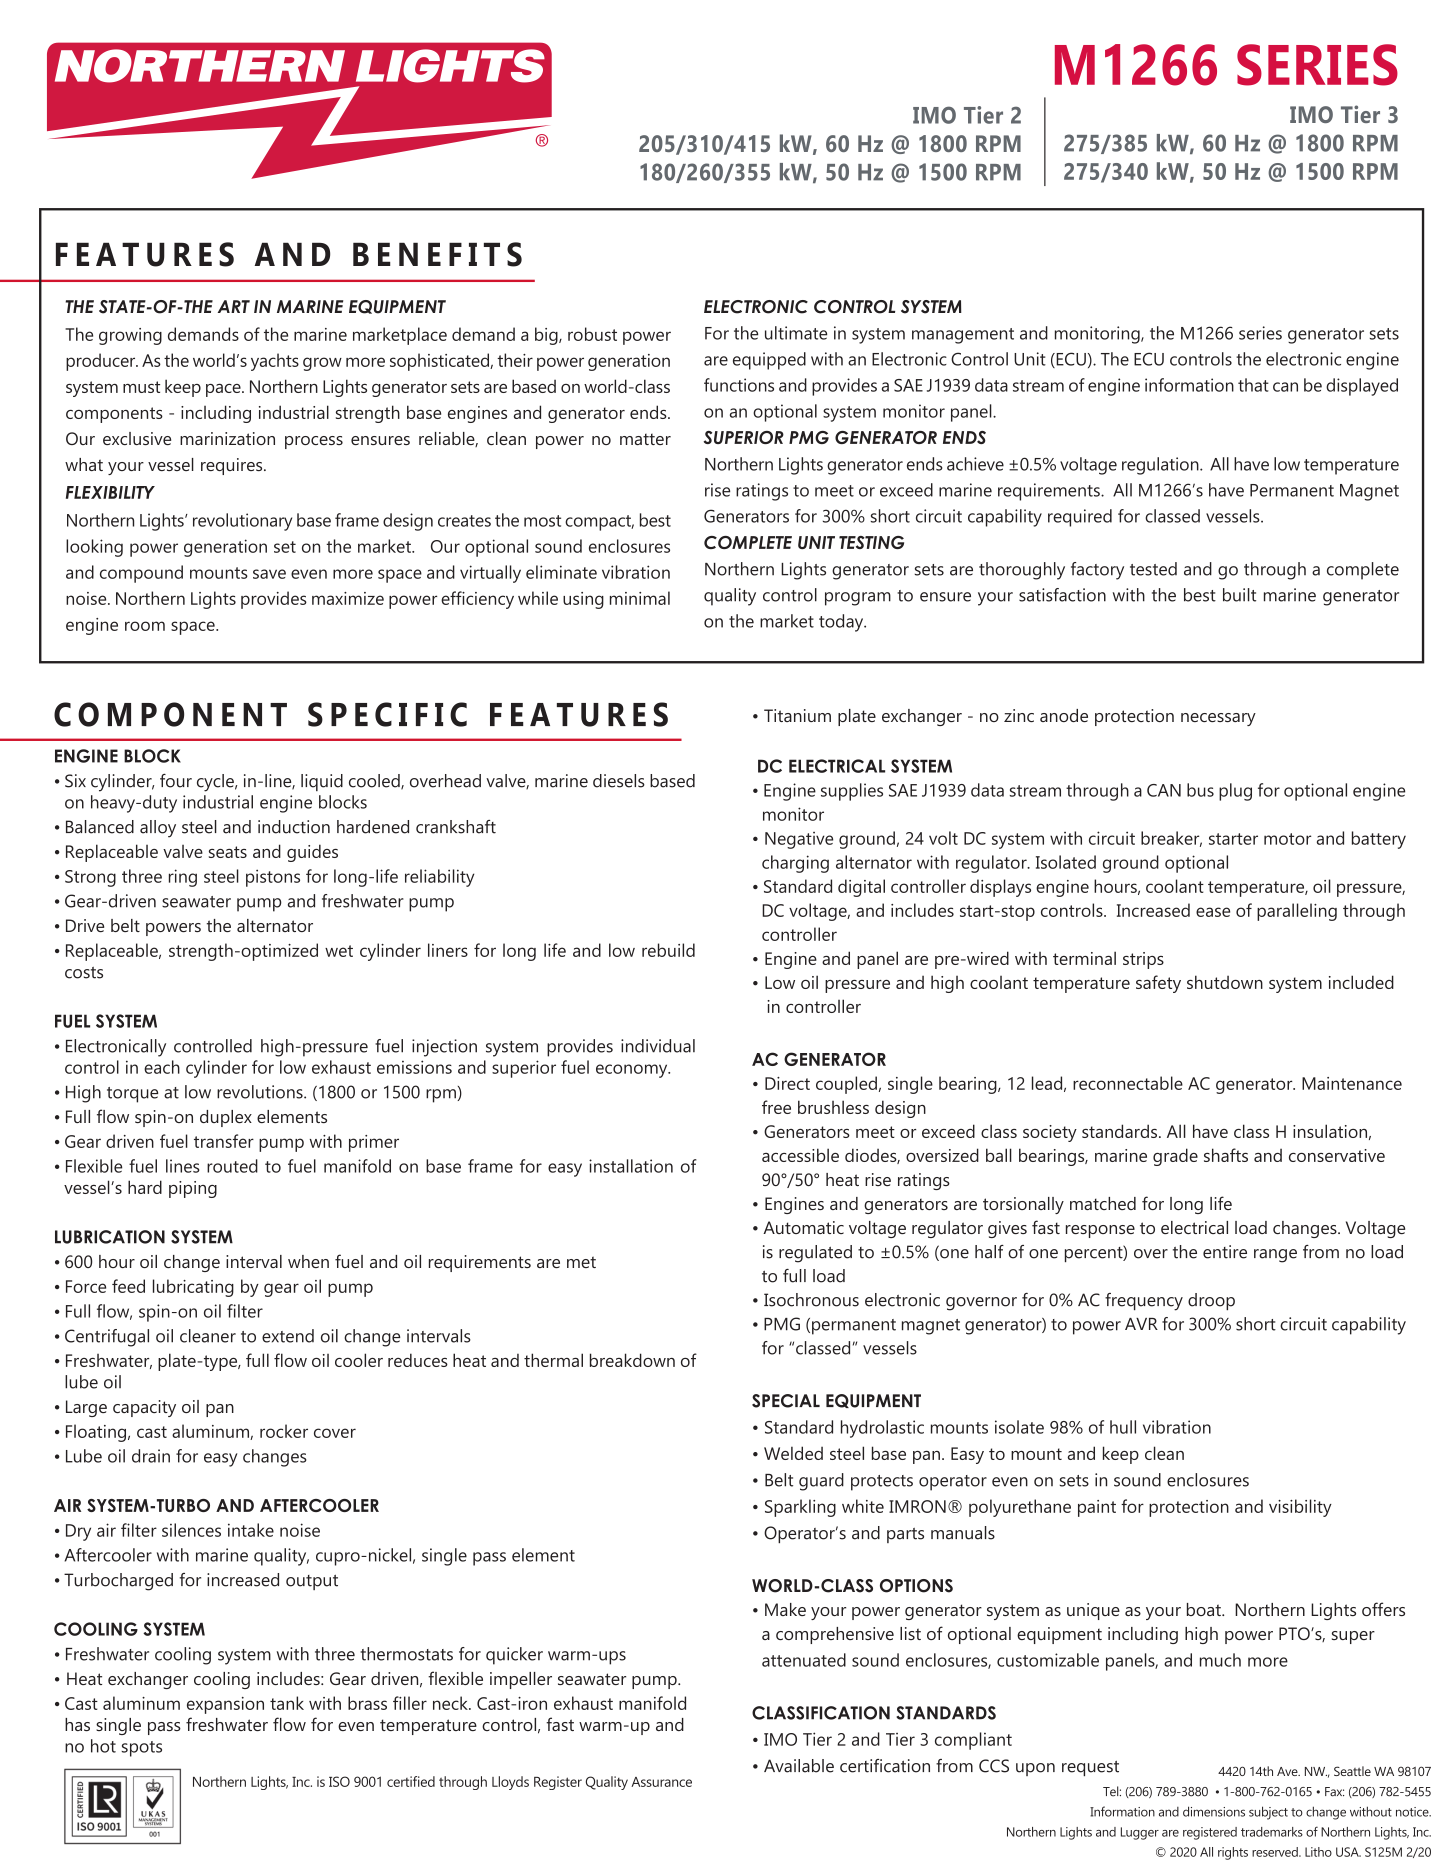 Image resolution: width=1450 pixels, height=1876 pixels. I want to click on hull, so click(1123, 1427).
